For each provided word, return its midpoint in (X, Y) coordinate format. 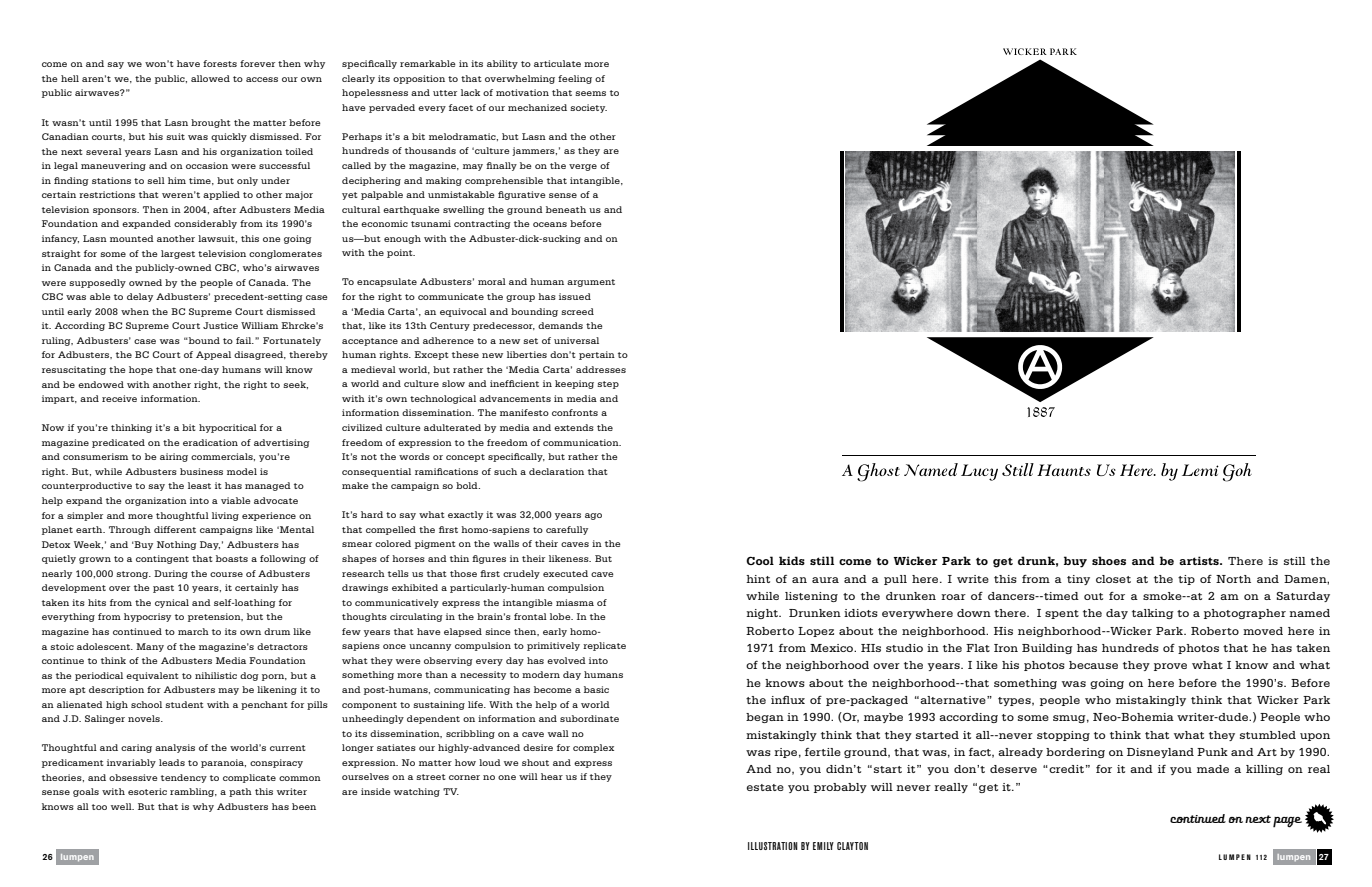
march (193, 631)
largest (178, 254)
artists (1200, 560)
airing (174, 457)
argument (591, 283)
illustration (773, 846)
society (588, 108)
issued (575, 296)
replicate (604, 646)
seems (590, 93)
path (240, 792)
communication (582, 442)
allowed (210, 78)
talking (1153, 614)
